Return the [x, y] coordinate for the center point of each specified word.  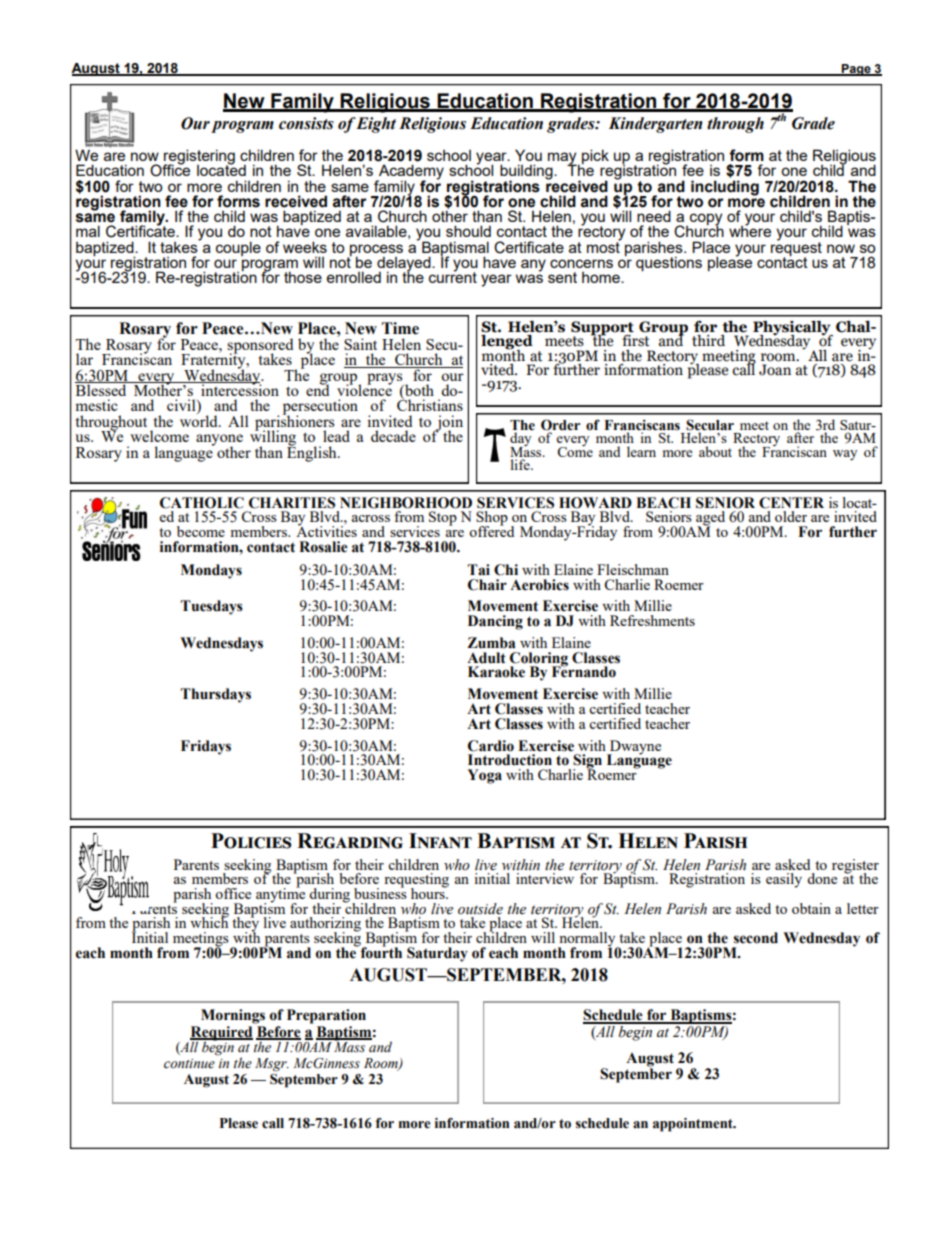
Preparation [326, 1016]
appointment [694, 1125]
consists [306, 123]
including [725, 188]
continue [189, 1064]
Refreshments [652, 620]
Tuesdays [211, 607]
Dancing [495, 622]
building [527, 173]
